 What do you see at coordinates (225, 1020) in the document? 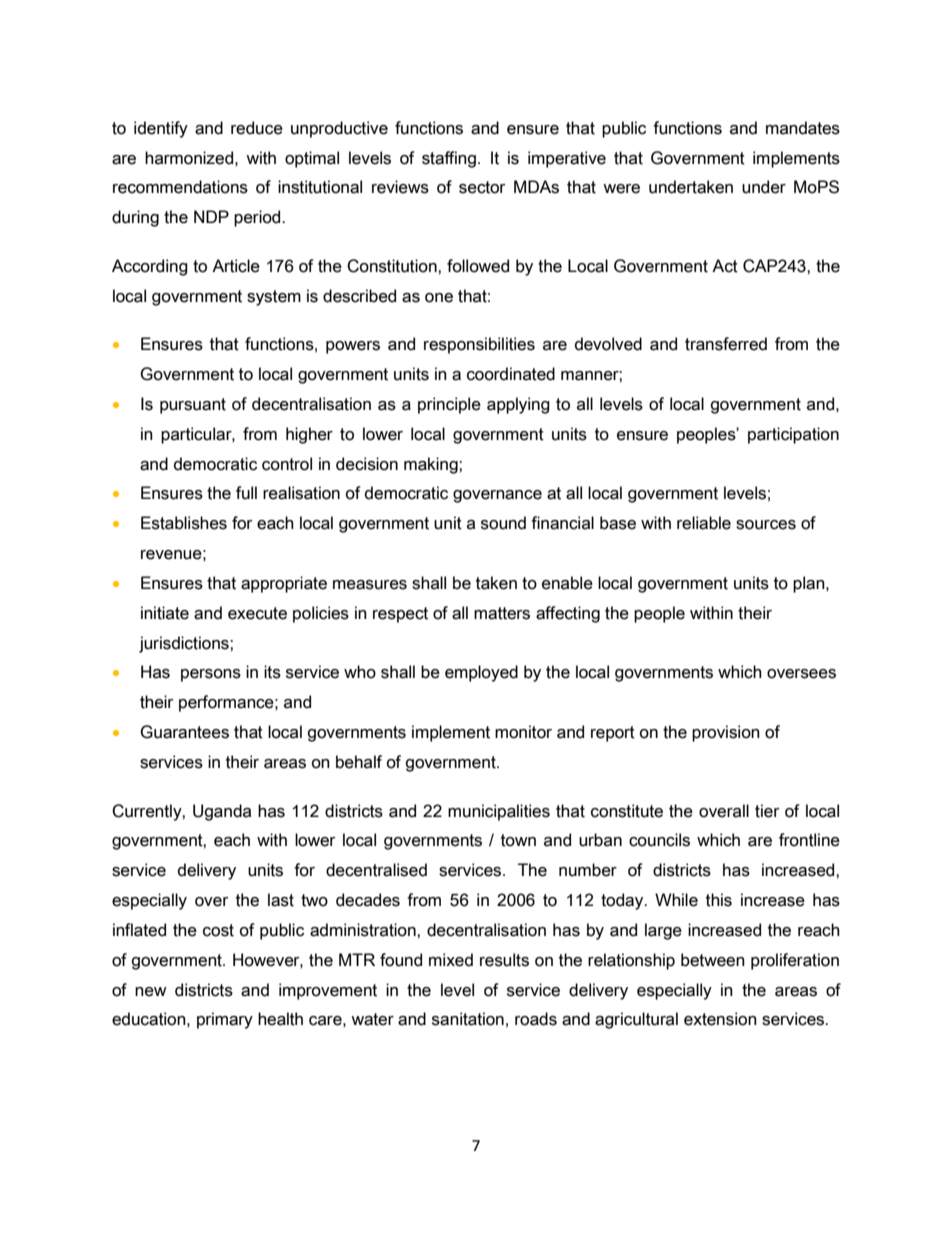
I see `primary` at bounding box center [225, 1020].
